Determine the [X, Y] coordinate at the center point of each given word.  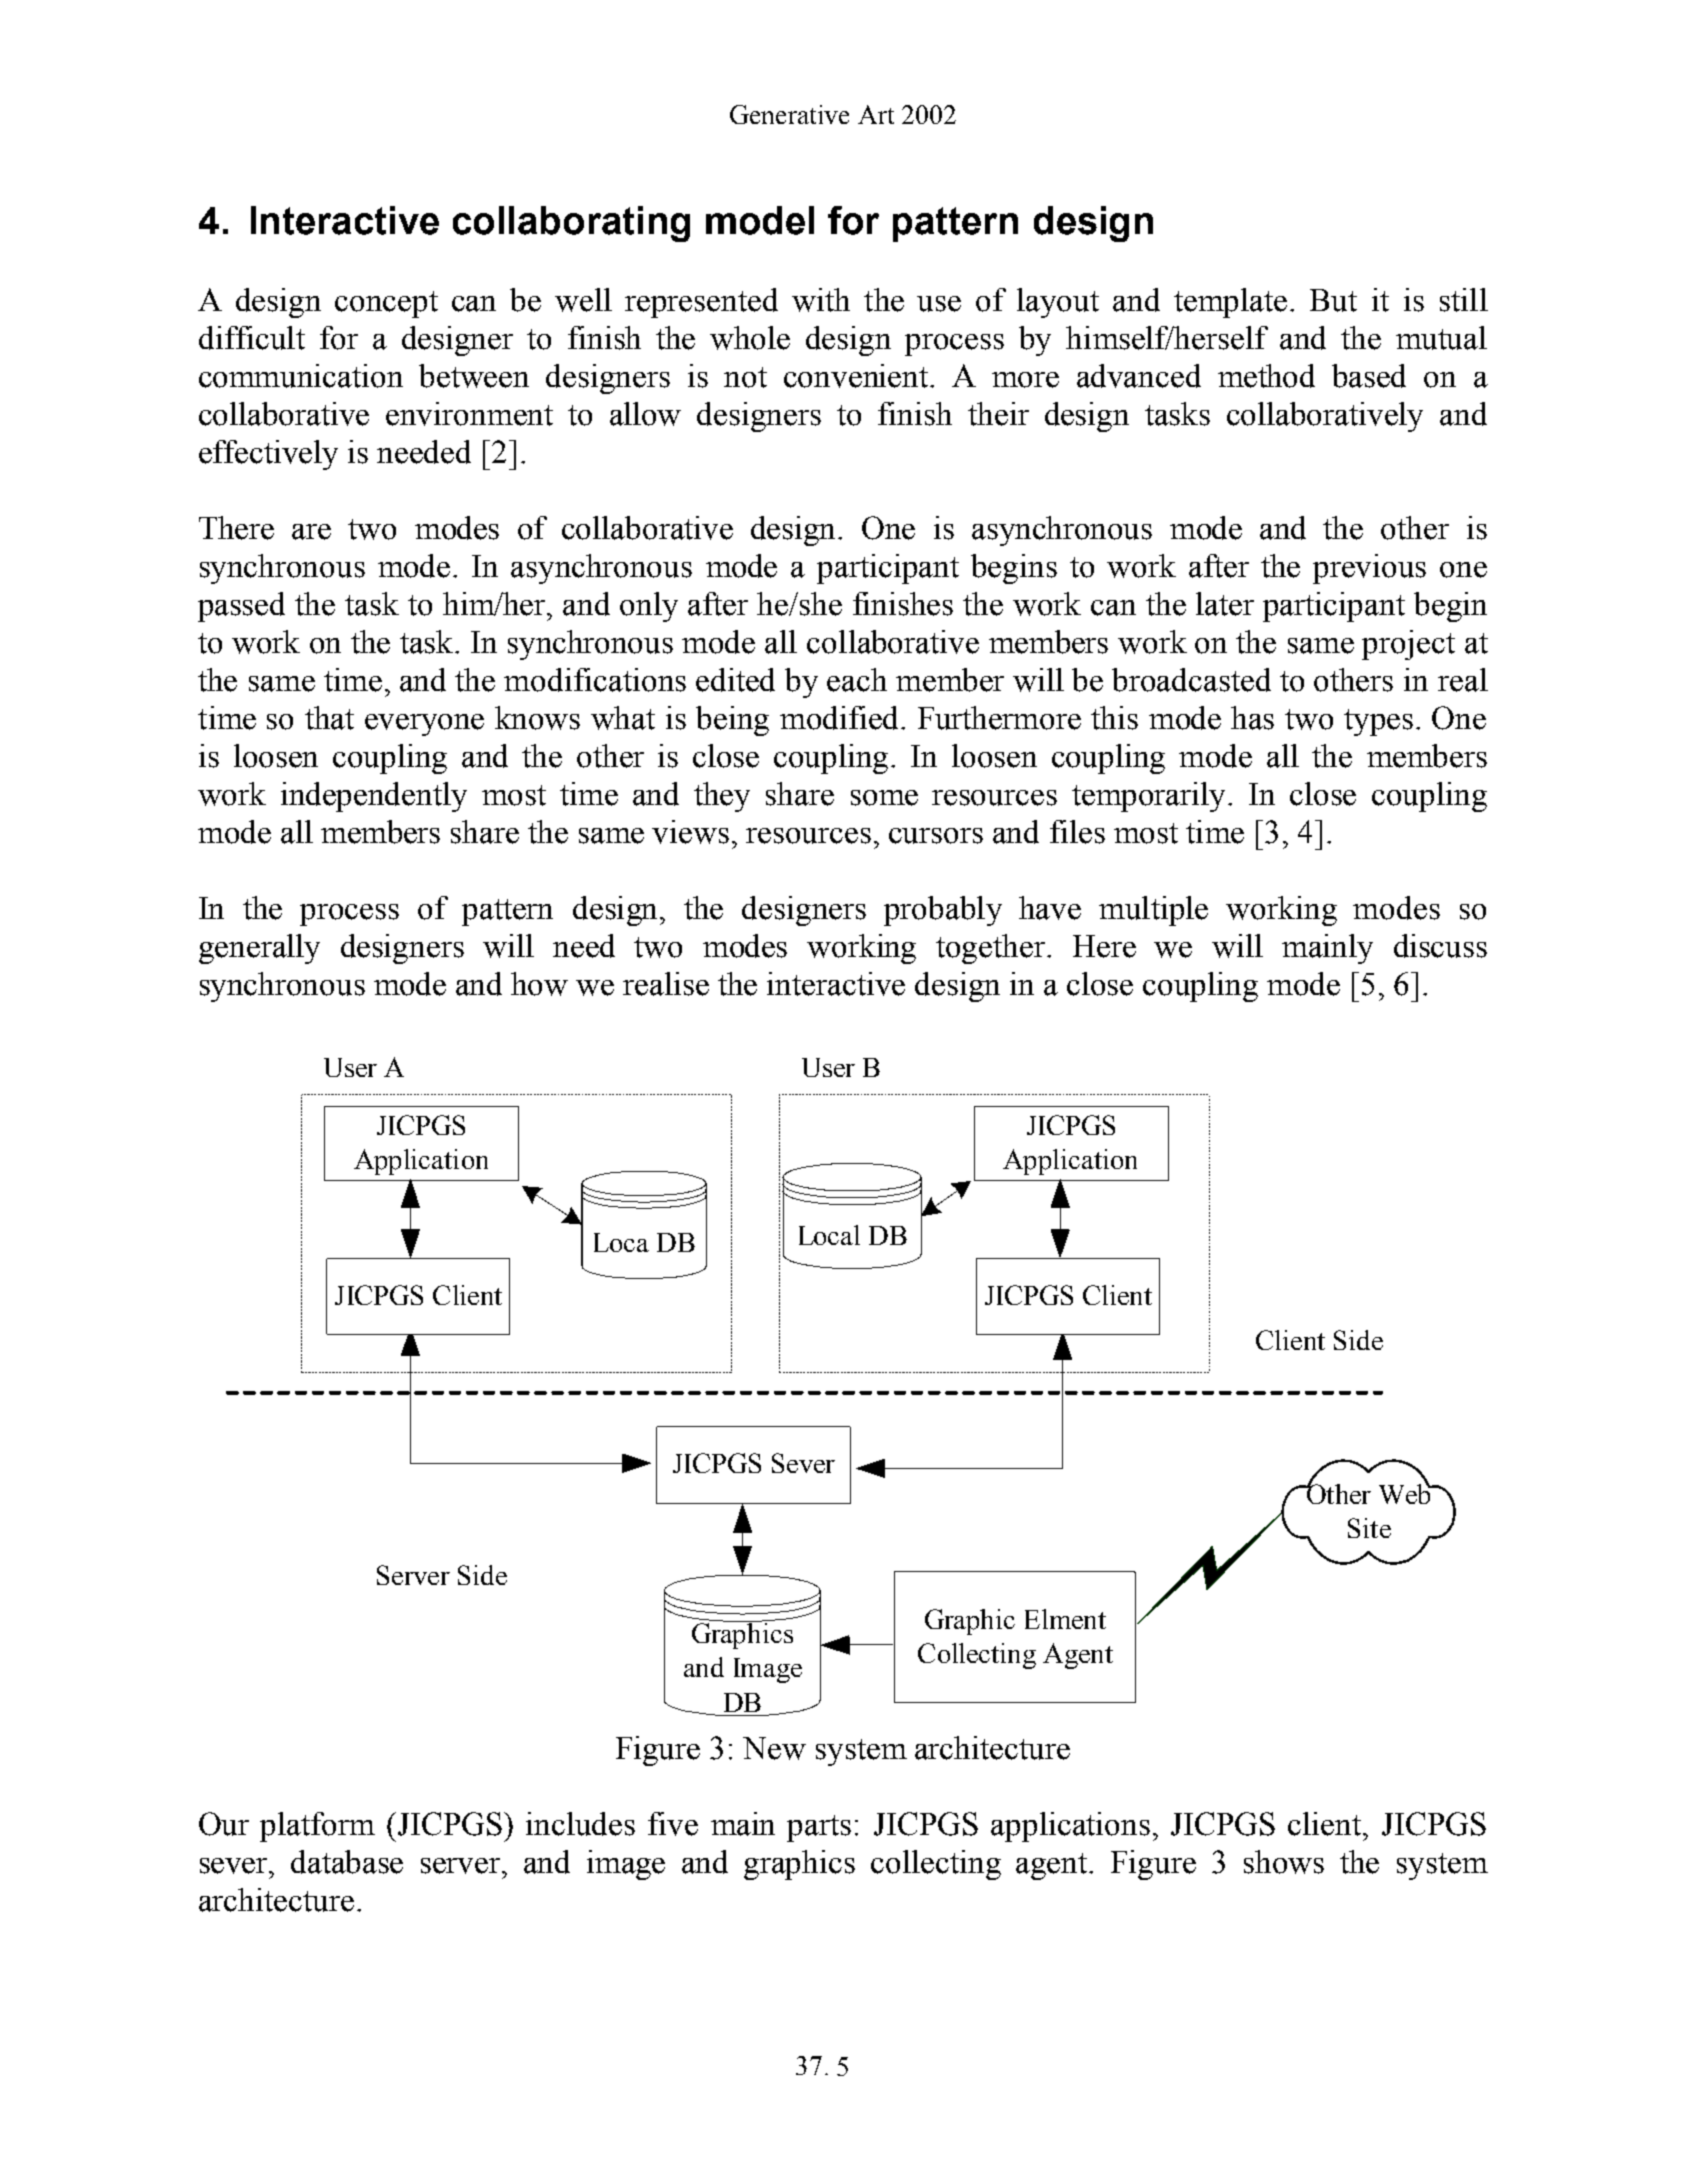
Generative [789, 114]
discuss [1440, 946]
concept [386, 304]
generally [259, 949]
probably [943, 911]
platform [317, 1827]
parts [819, 1828]
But [1333, 300]
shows [1284, 1862]
